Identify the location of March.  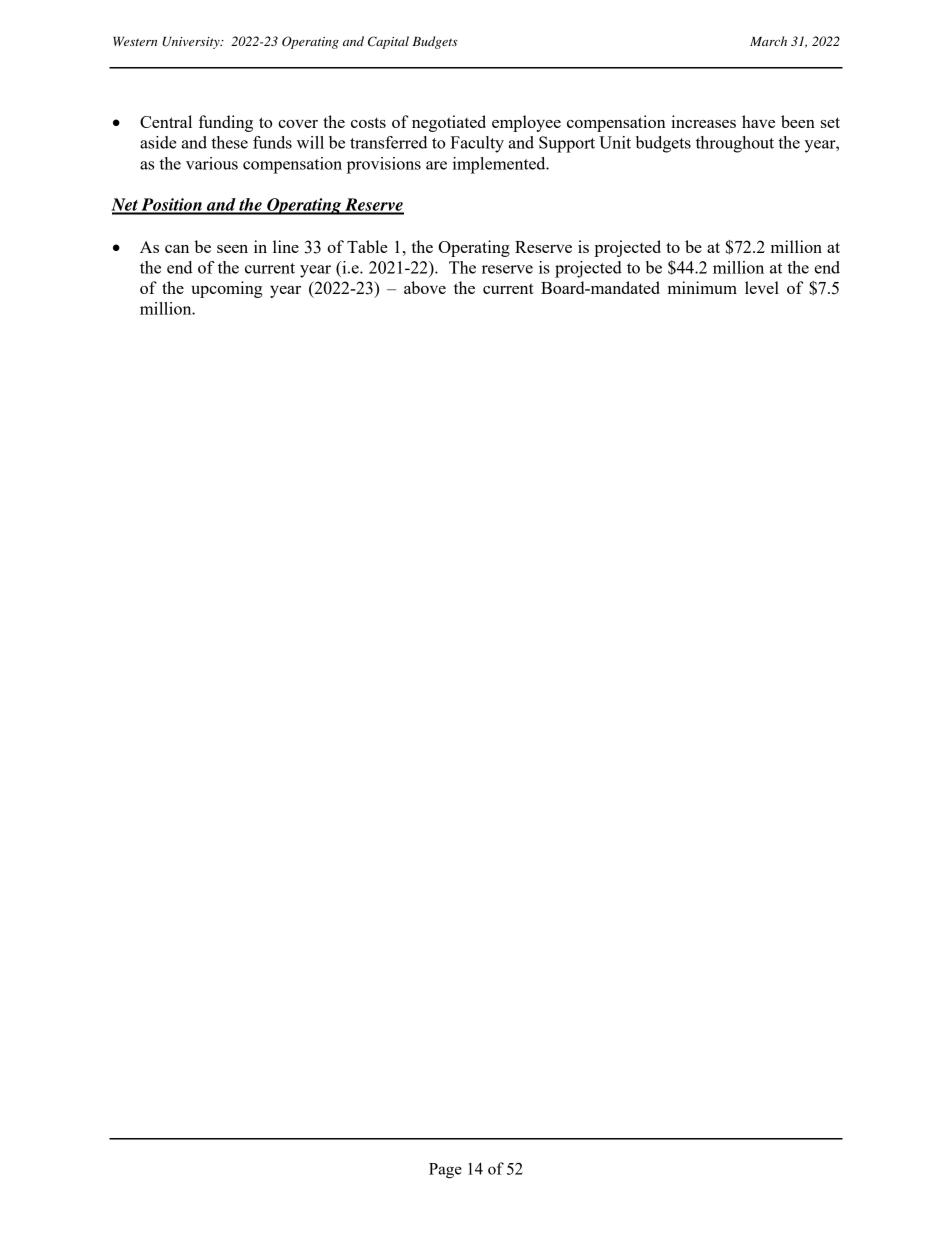
(768, 41).
